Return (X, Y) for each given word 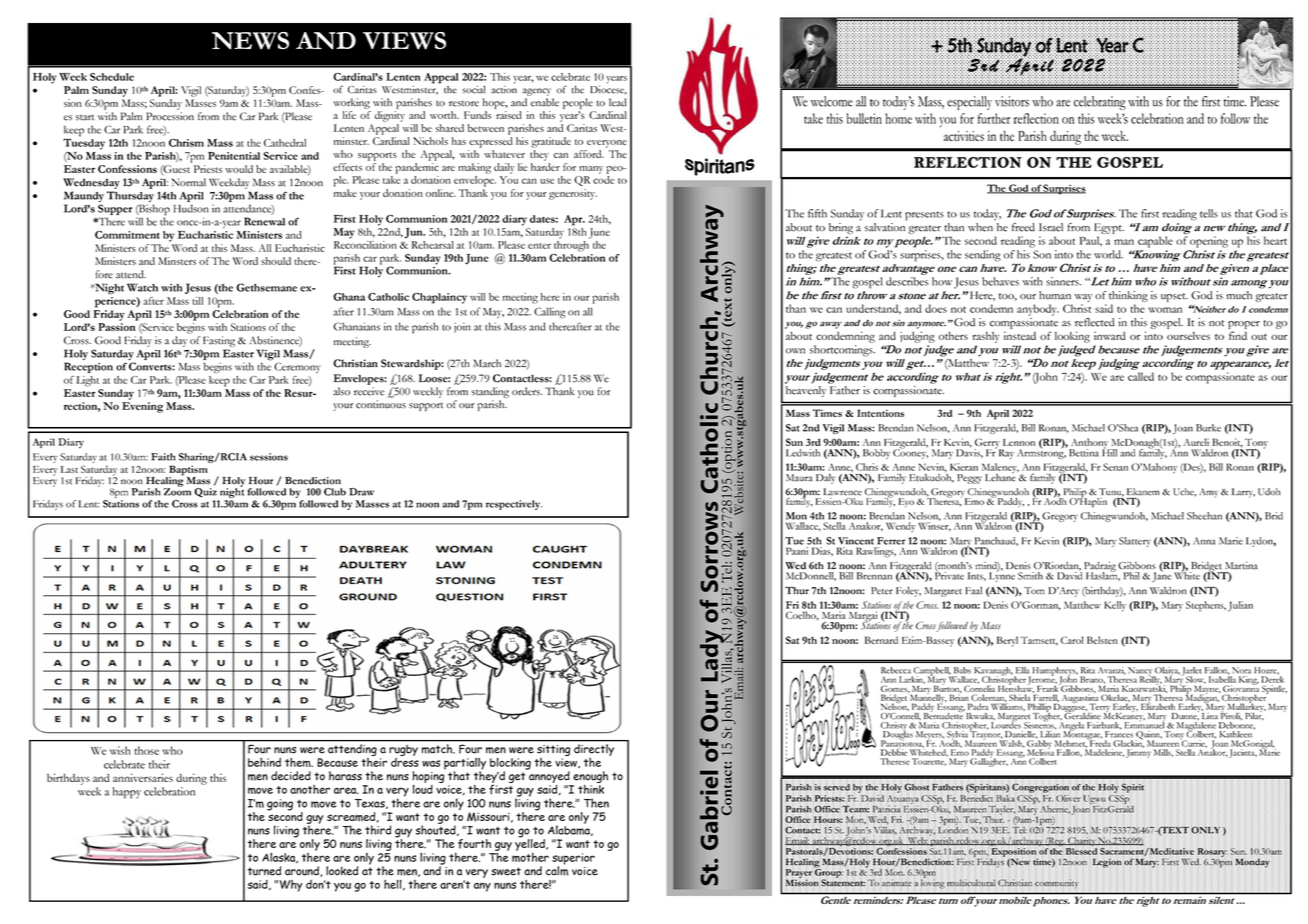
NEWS (250, 41)
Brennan (874, 576)
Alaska (280, 858)
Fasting (219, 341)
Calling (549, 312)
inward (1110, 335)
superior (573, 860)
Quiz (205, 492)
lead (618, 102)
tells (1209, 213)
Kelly (1115, 606)
